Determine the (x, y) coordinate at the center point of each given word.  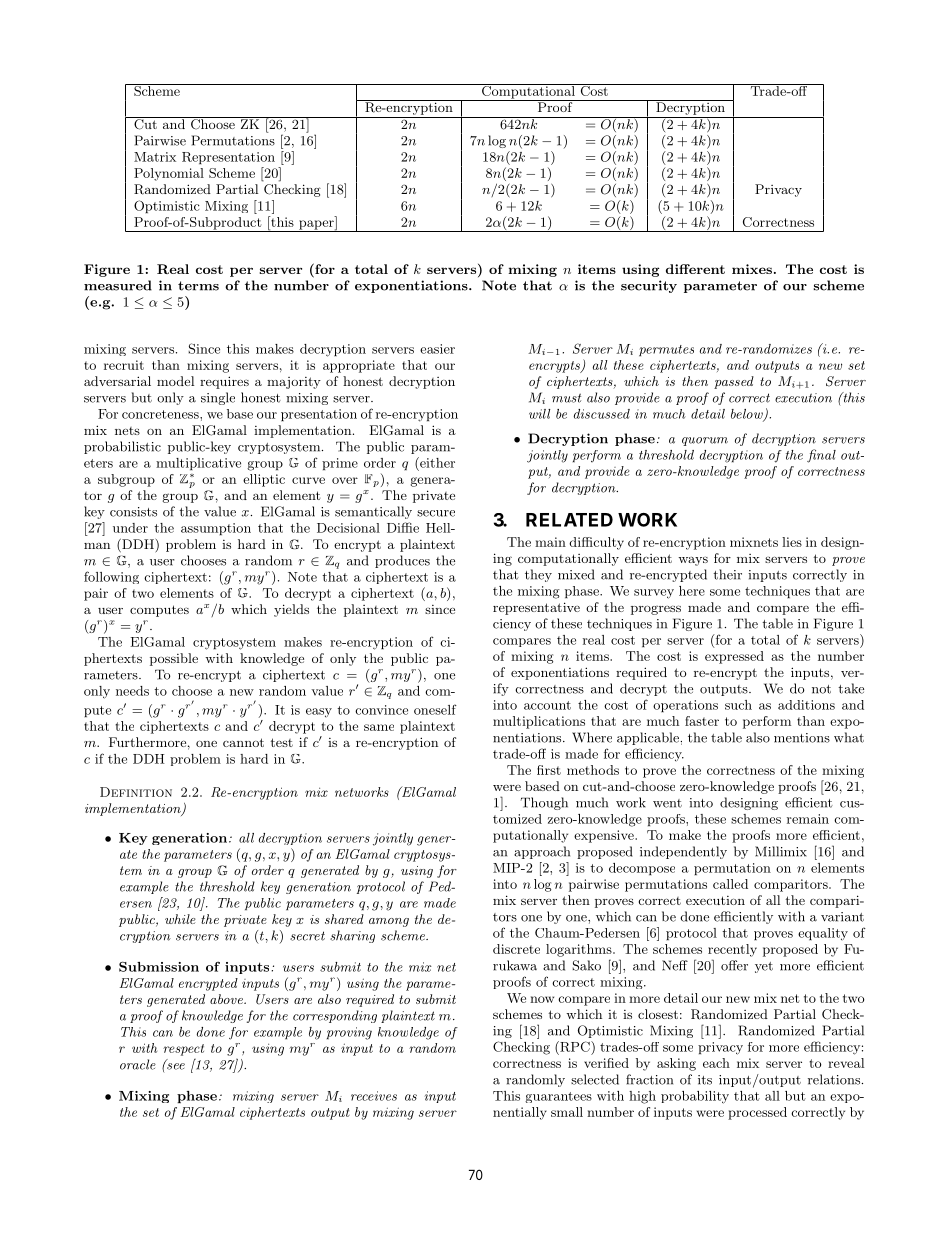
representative (536, 608)
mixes (752, 269)
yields (291, 610)
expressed (734, 657)
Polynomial (169, 174)
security (649, 286)
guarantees (558, 1097)
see (175, 1065)
